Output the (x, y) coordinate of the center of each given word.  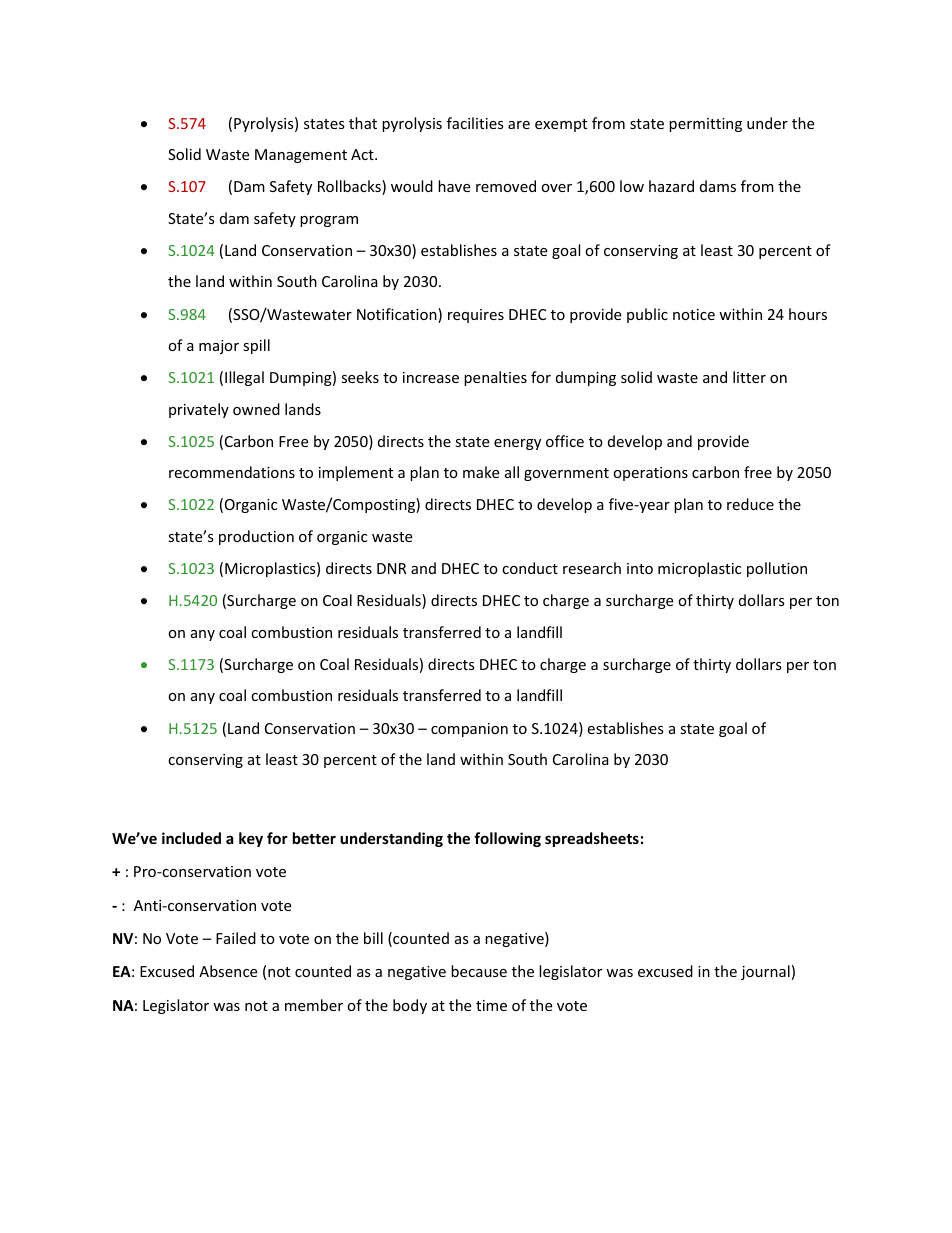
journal (765, 972)
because (479, 971)
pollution (777, 569)
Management (301, 156)
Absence (228, 971)
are (519, 125)
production (256, 537)
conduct (530, 568)
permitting (705, 125)
